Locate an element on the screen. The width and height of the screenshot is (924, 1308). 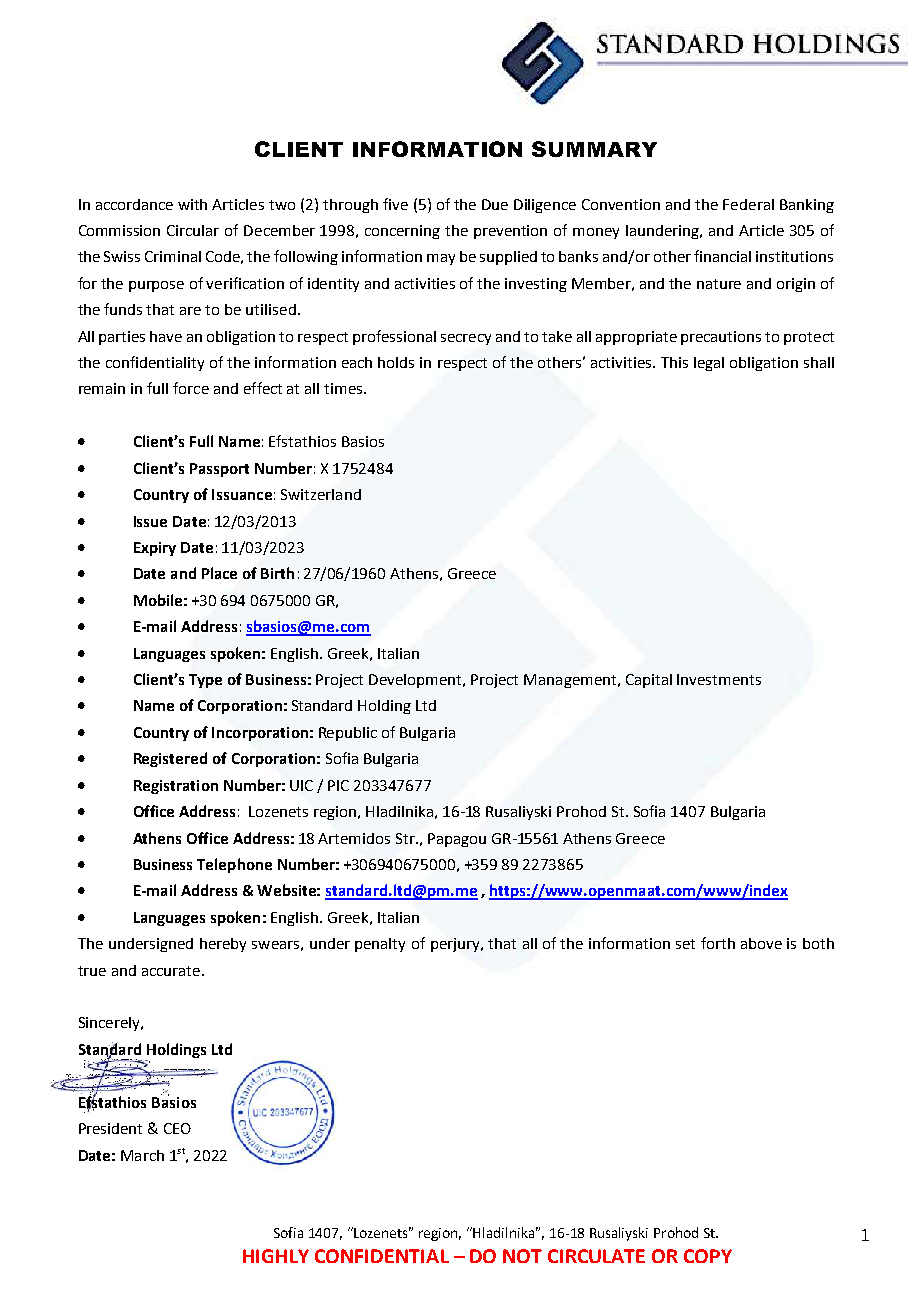
secrecy is located at coordinates (466, 339).
